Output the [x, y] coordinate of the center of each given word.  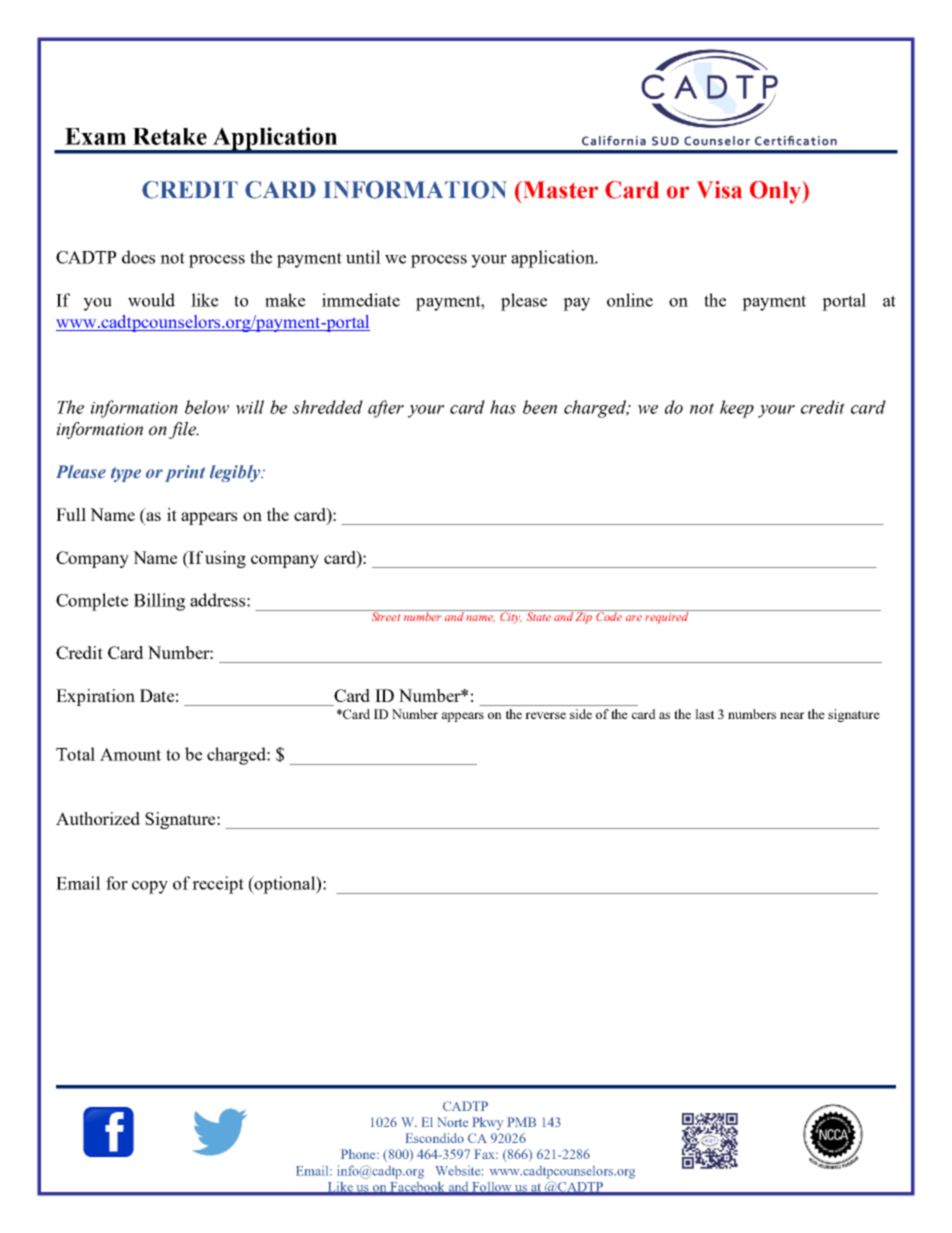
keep [737, 409]
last [705, 714]
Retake [170, 136]
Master [559, 190]
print [185, 473]
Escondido [435, 1138]
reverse [545, 715]
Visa [719, 190]
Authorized [98, 818]
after [386, 409]
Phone [359, 1154]
